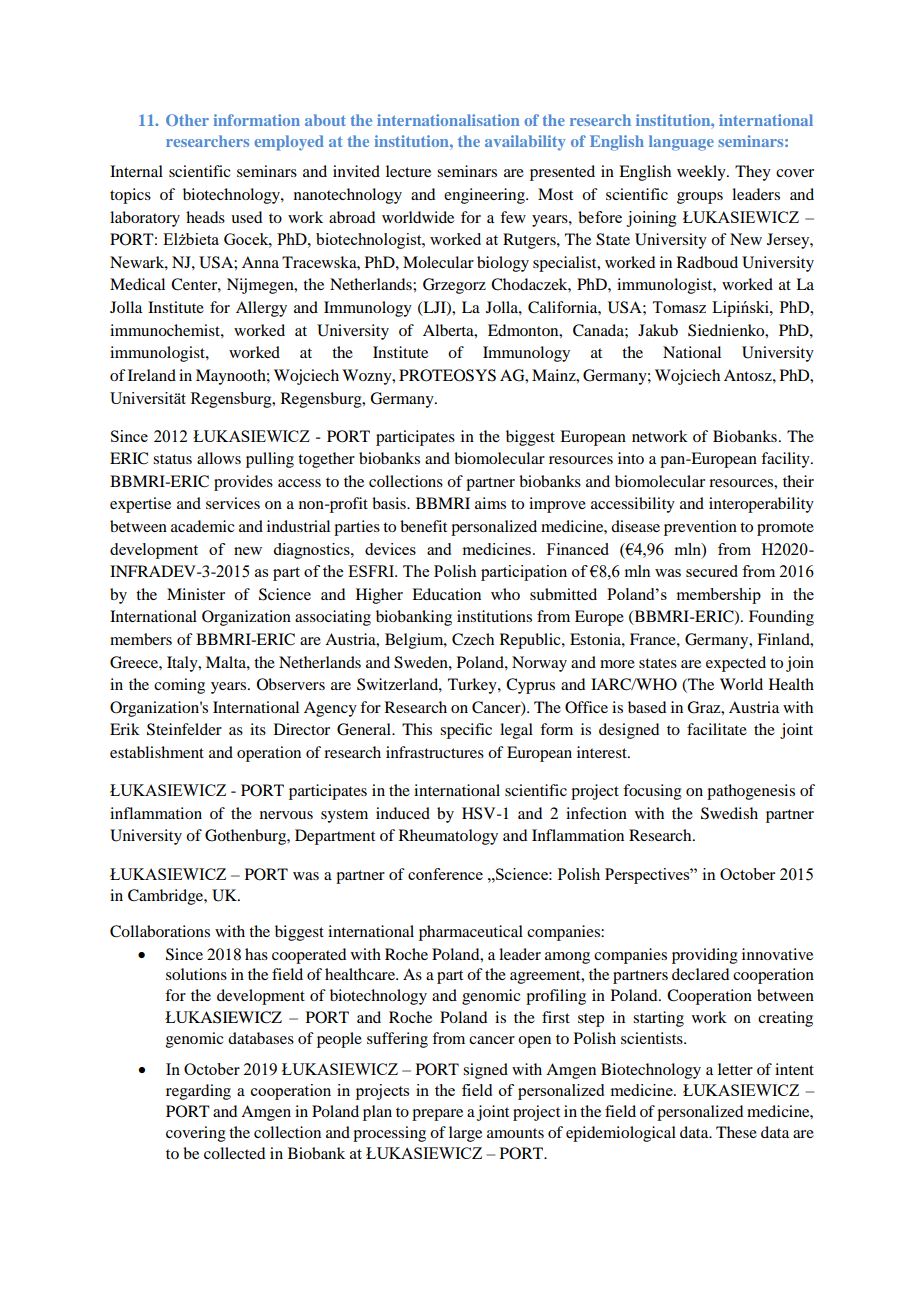 The height and width of the page is (1308, 924). I want to click on interoperability, so click(761, 505).
